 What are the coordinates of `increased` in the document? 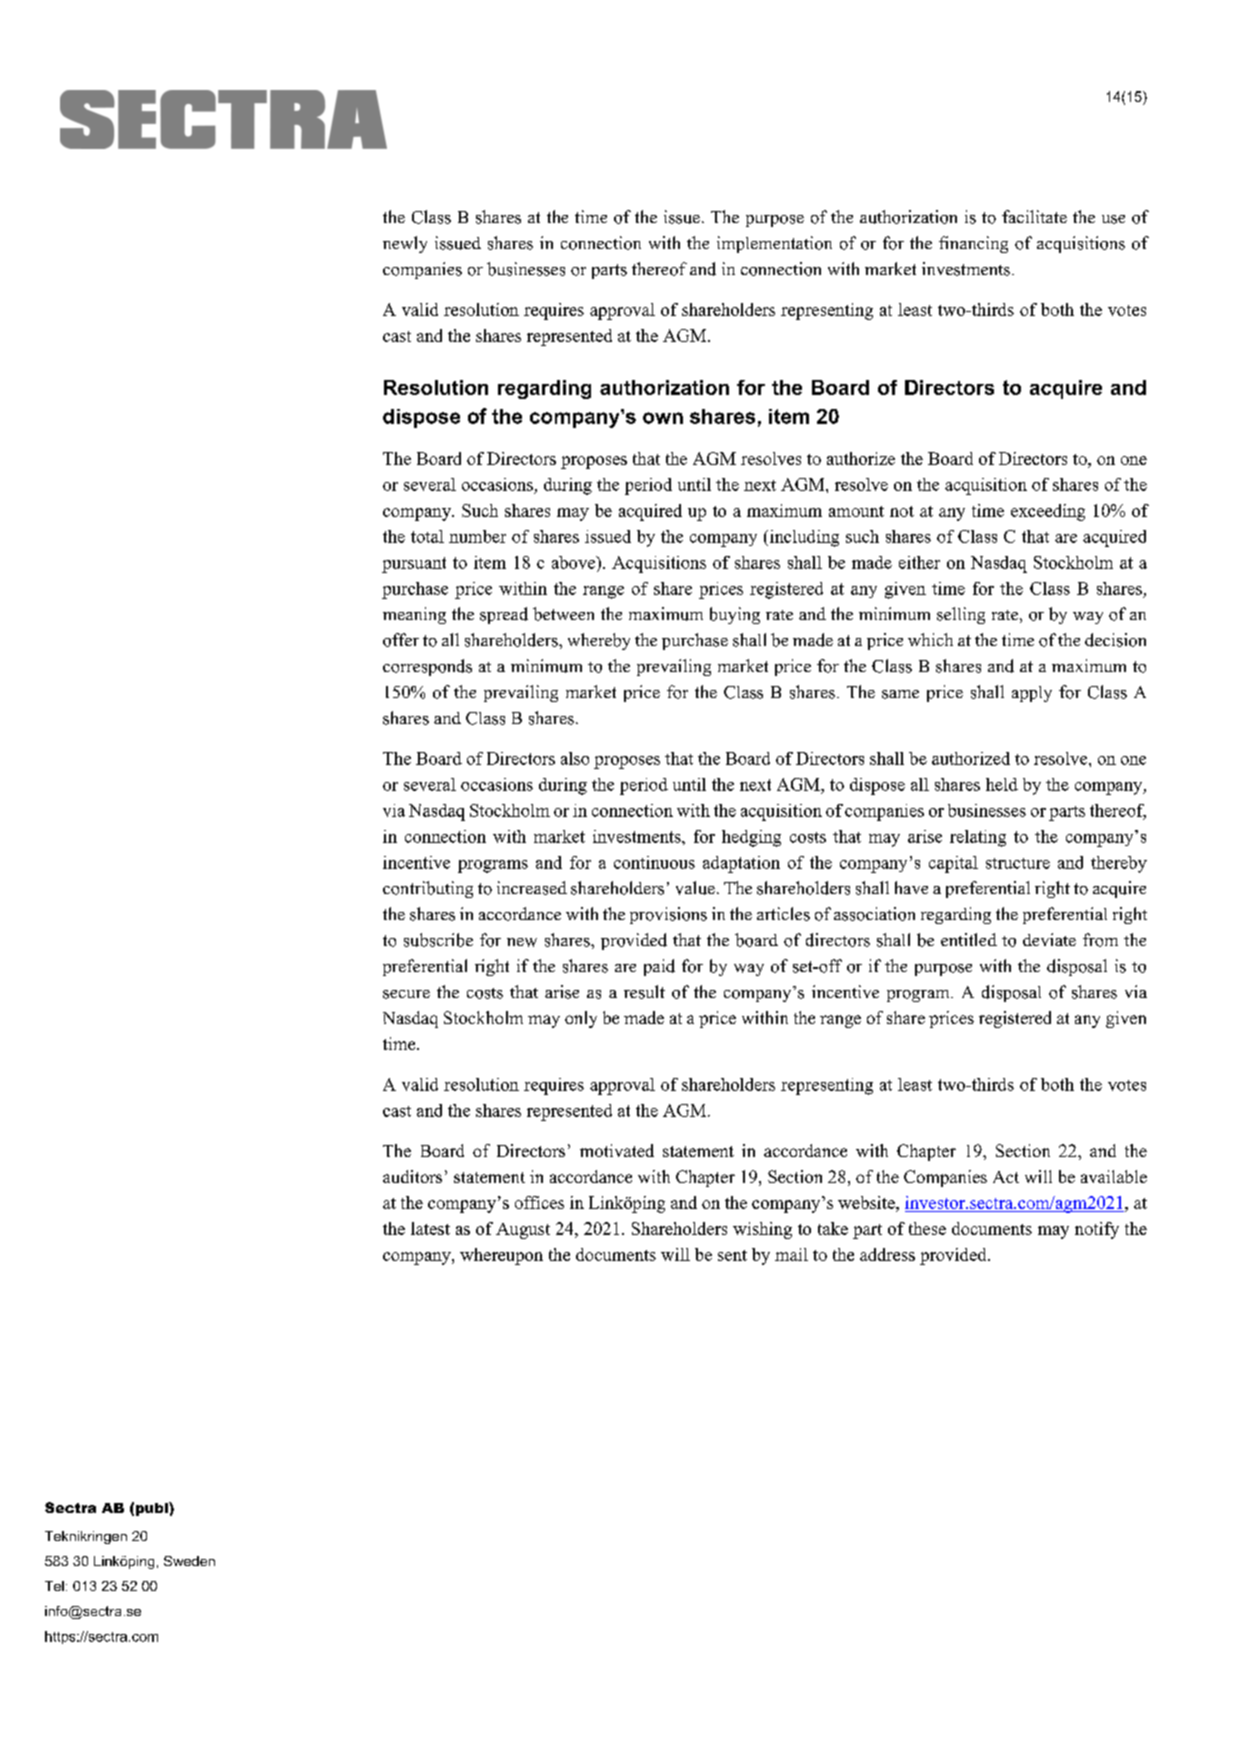 It's located at (532, 888).
